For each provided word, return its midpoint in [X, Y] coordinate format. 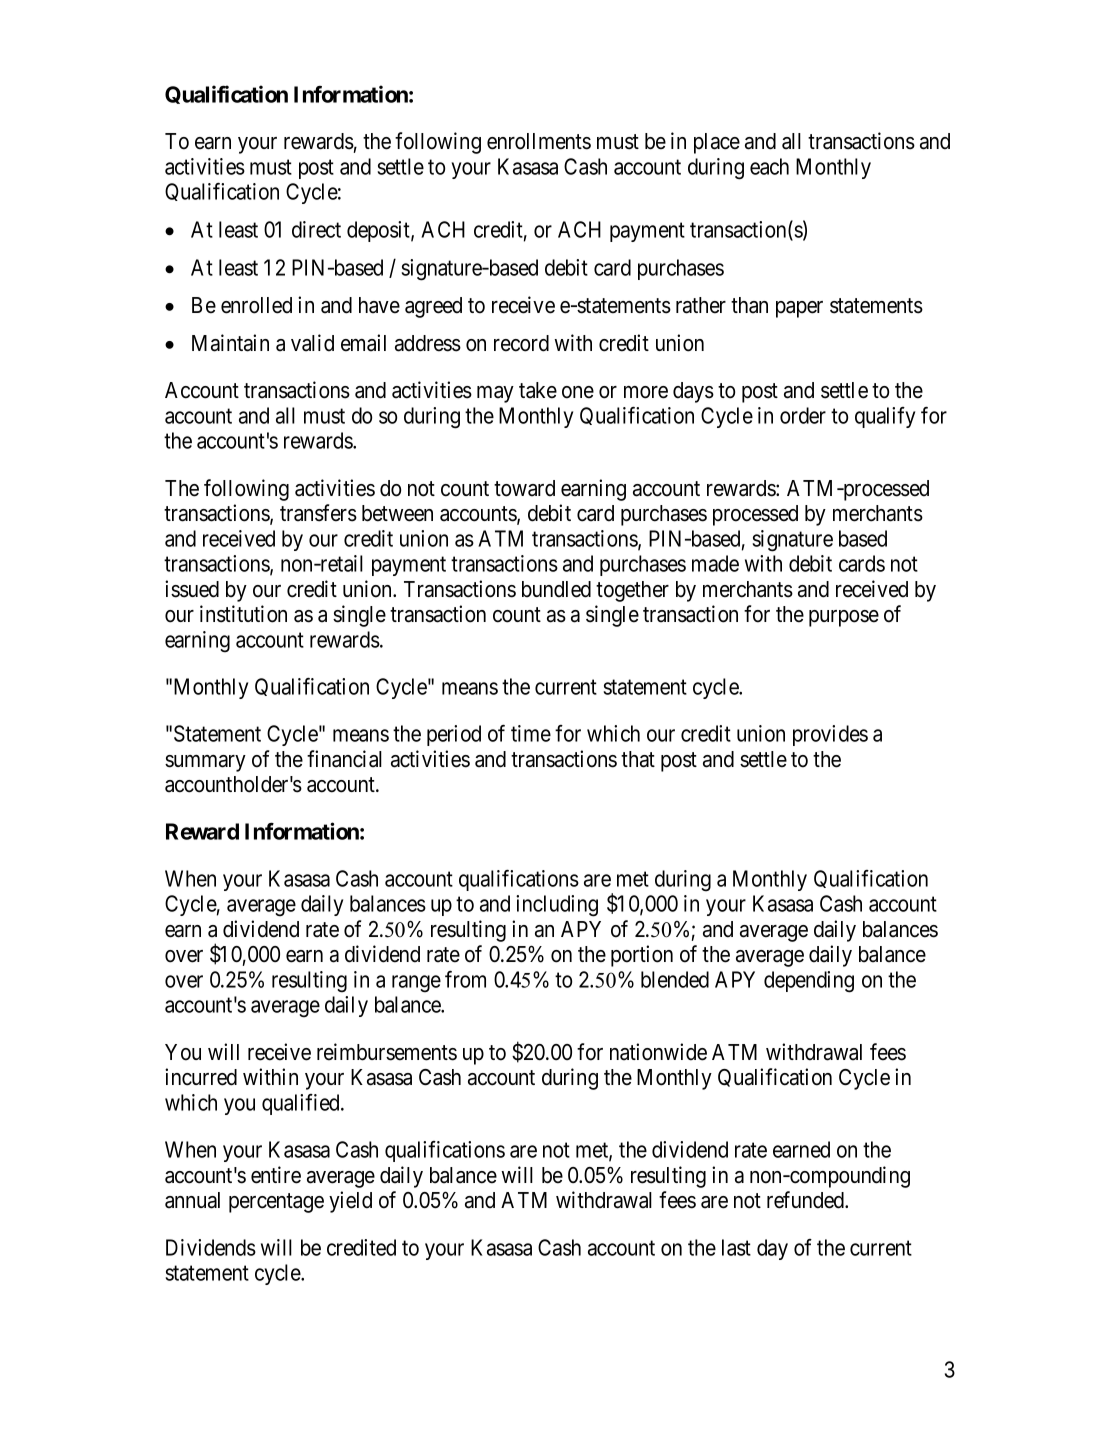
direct [316, 229]
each [769, 166]
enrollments [539, 141]
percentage [276, 1203]
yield [350, 1202]
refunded [807, 1200]
